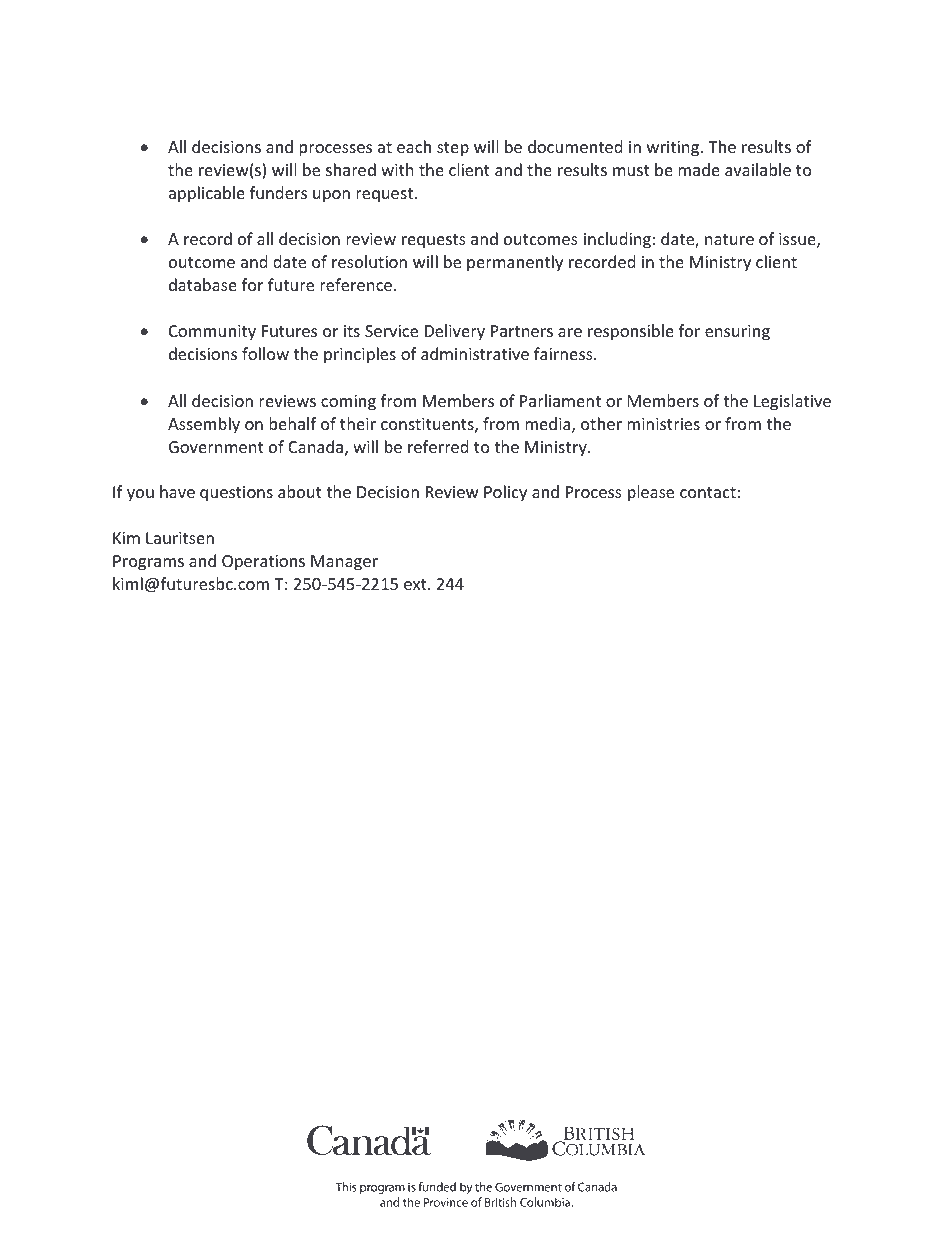 Image resolution: width=952 pixels, height=1233 pixels. I want to click on Delivery, so click(455, 332).
